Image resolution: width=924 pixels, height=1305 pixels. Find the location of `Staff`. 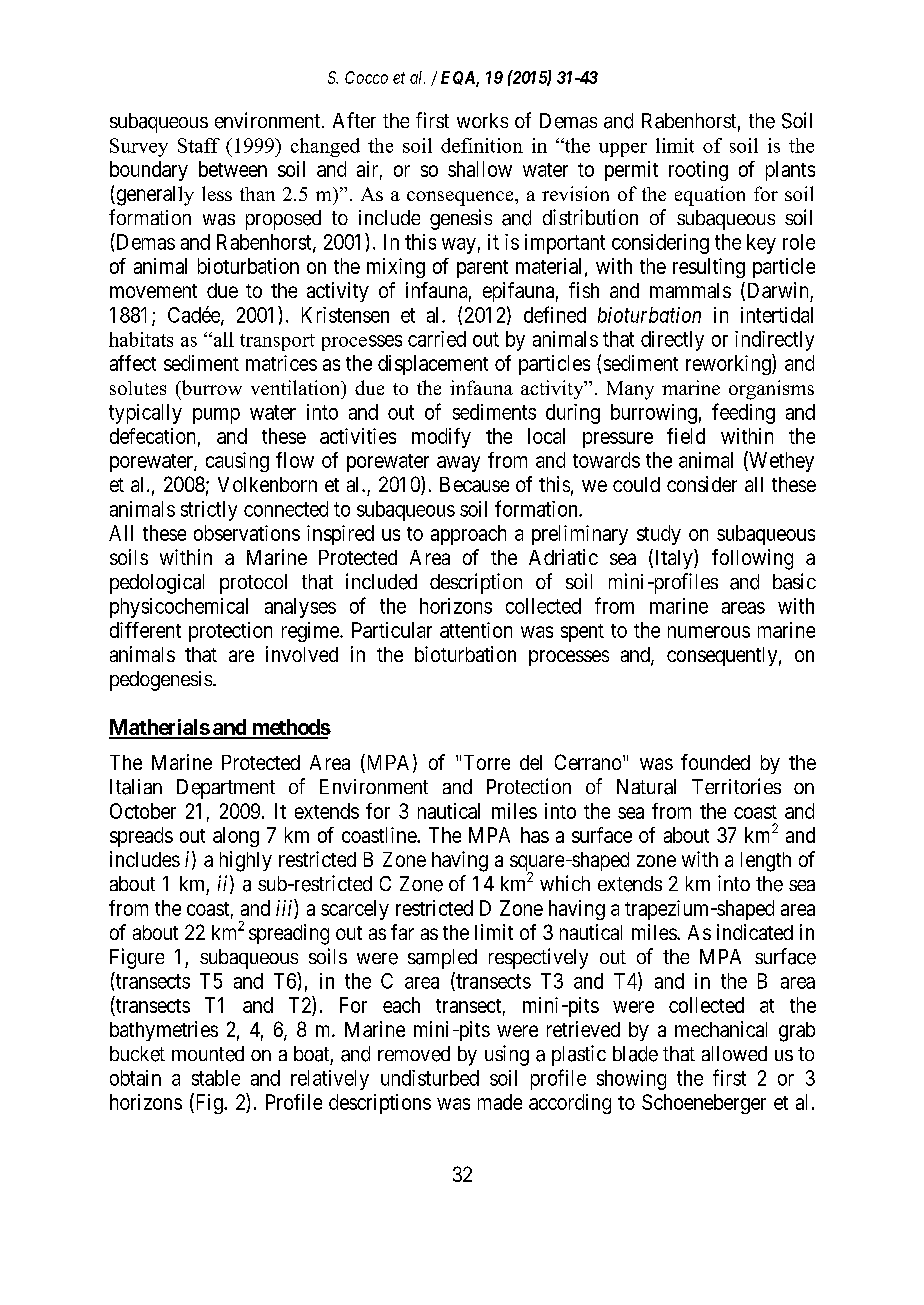

Staff is located at coordinates (199, 145).
